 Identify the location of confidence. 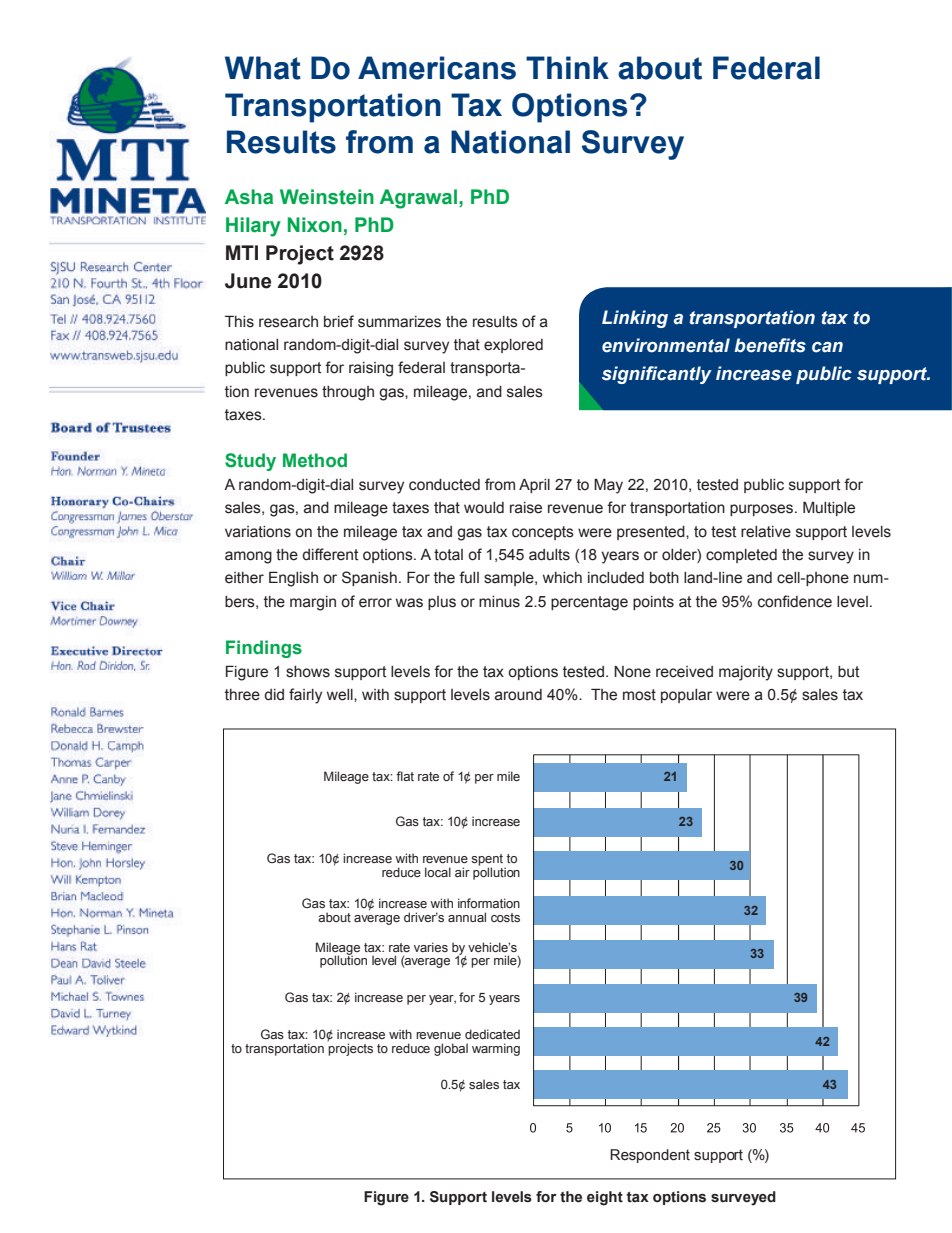
(795, 601).
